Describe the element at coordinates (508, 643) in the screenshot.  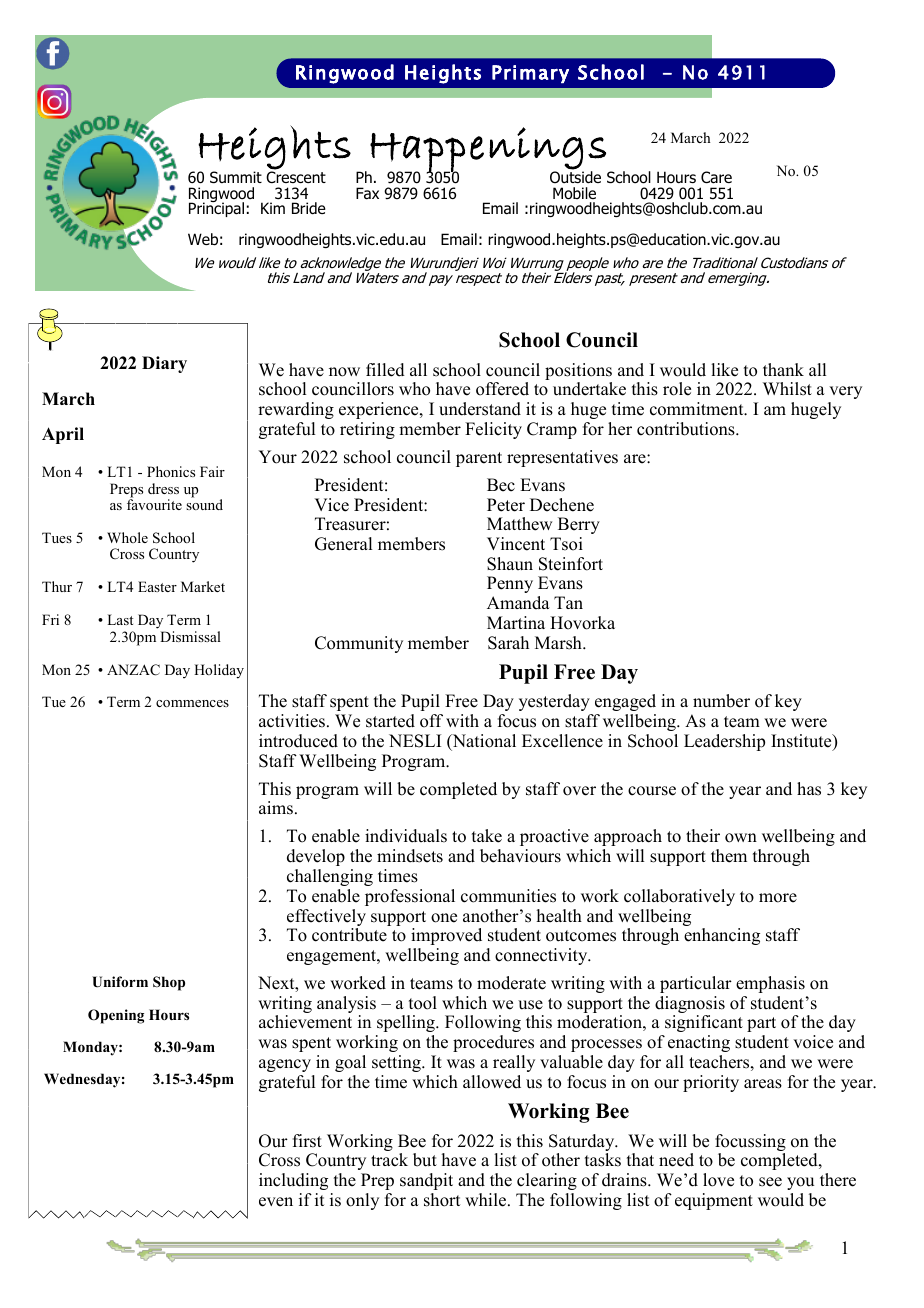
I see `Sarah` at that location.
